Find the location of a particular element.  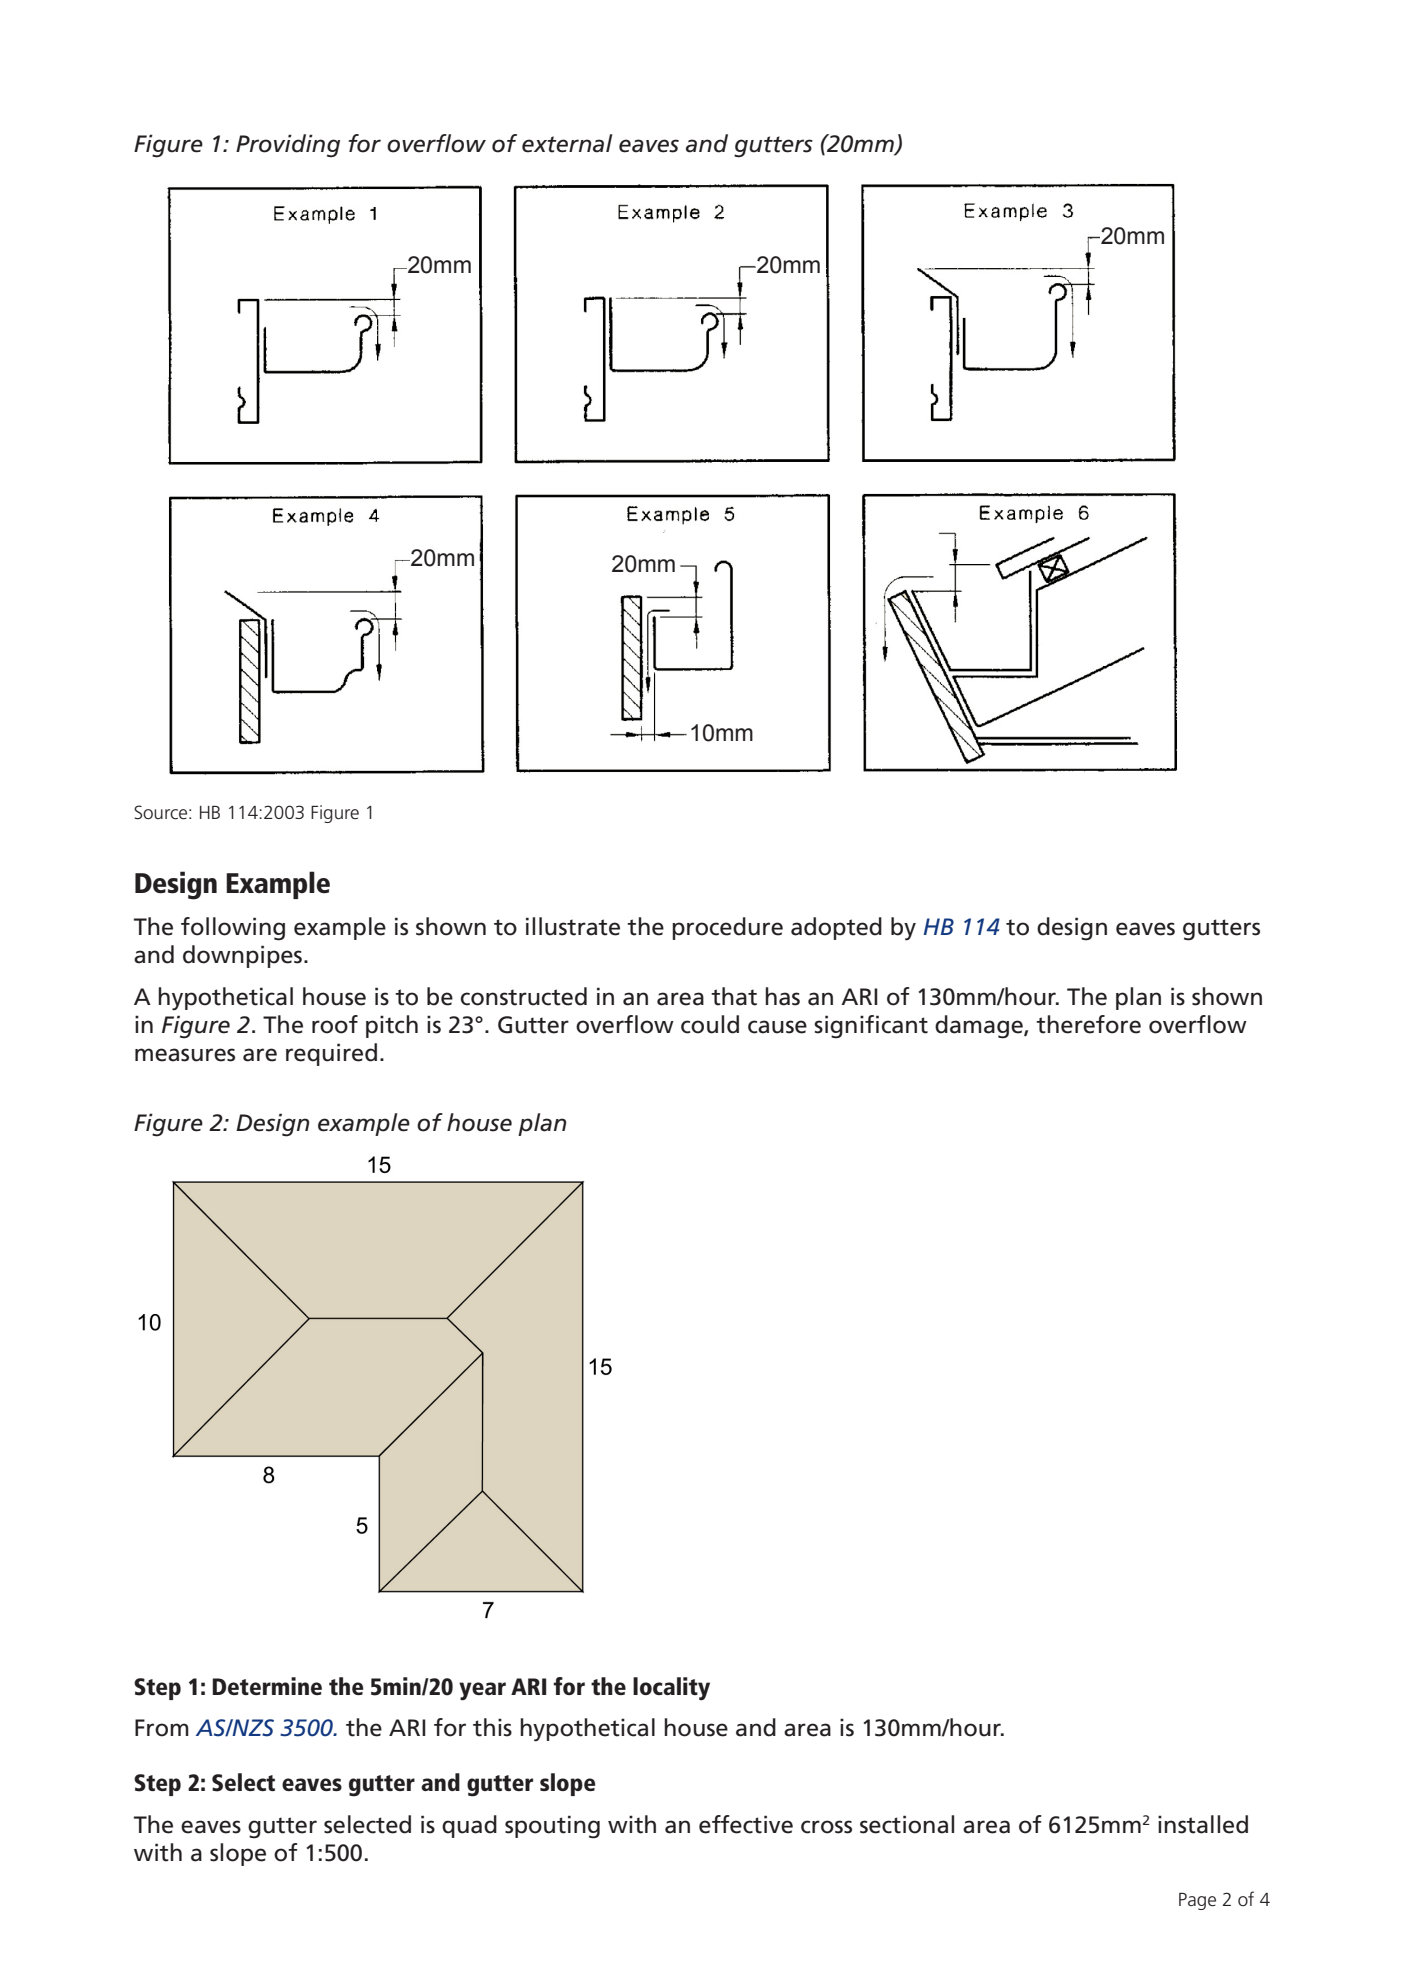

therefore is located at coordinates (1088, 1024).
